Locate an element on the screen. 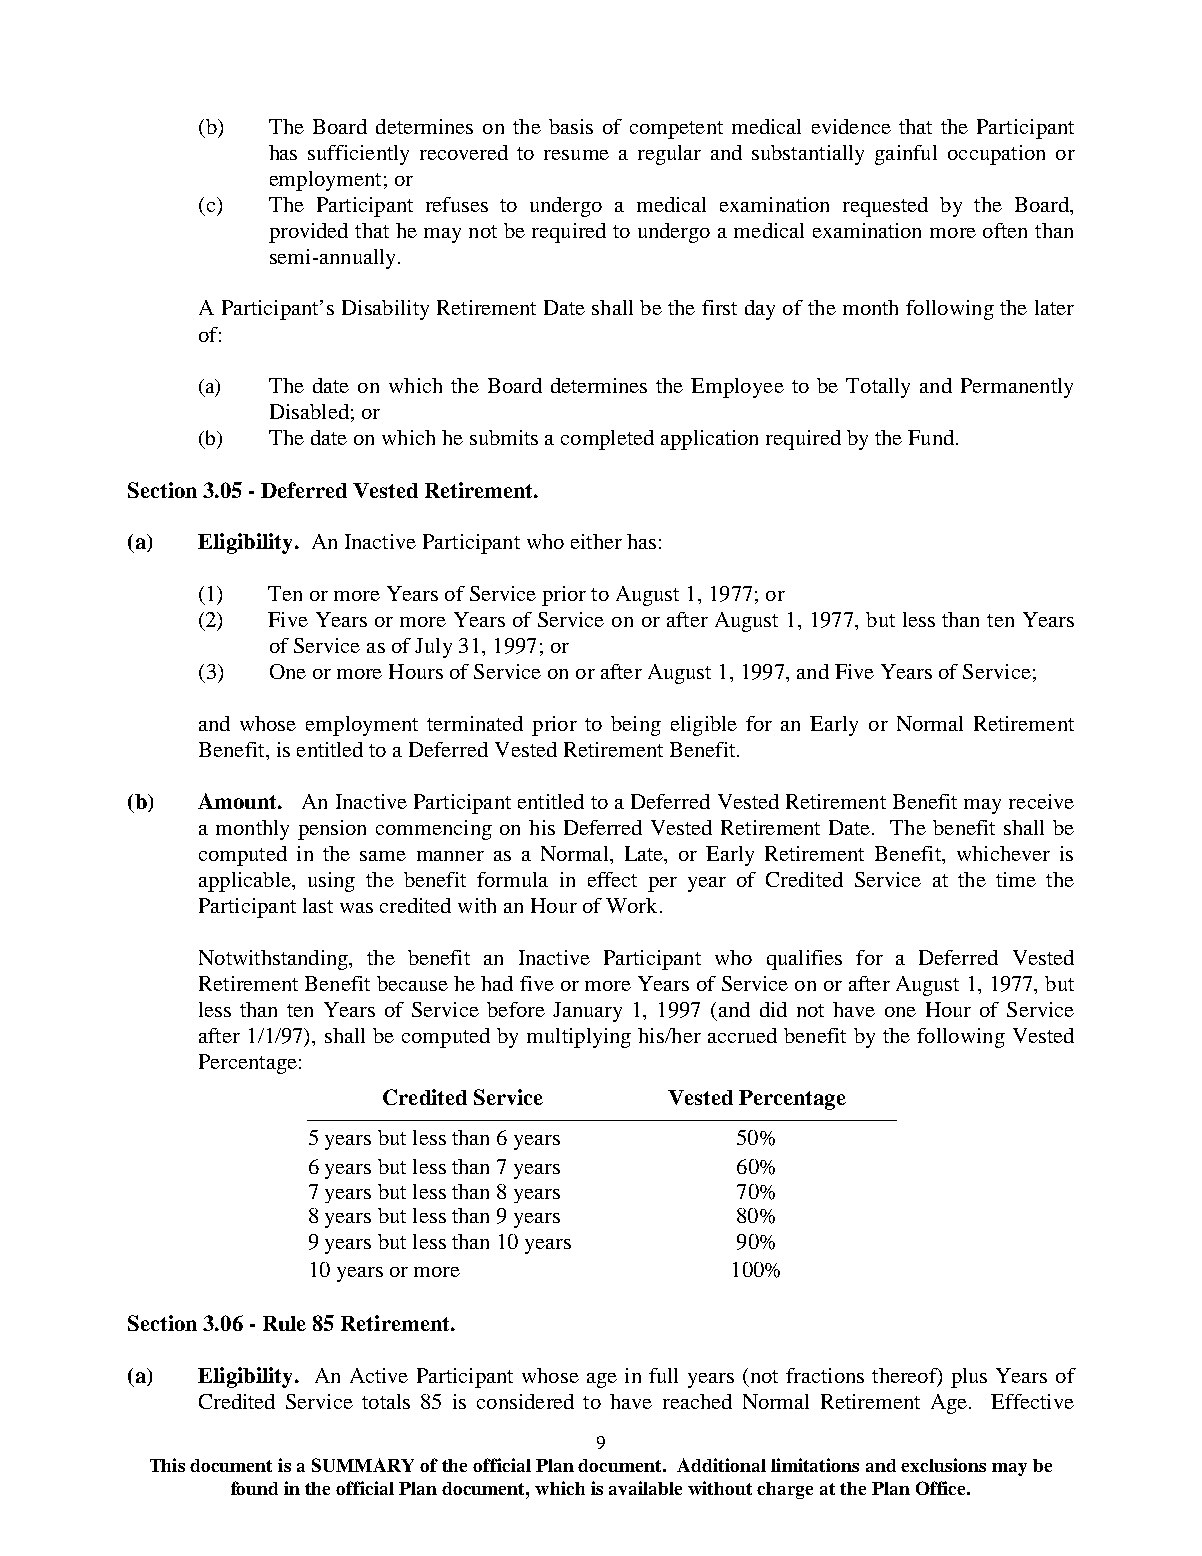  because is located at coordinates (412, 983).
